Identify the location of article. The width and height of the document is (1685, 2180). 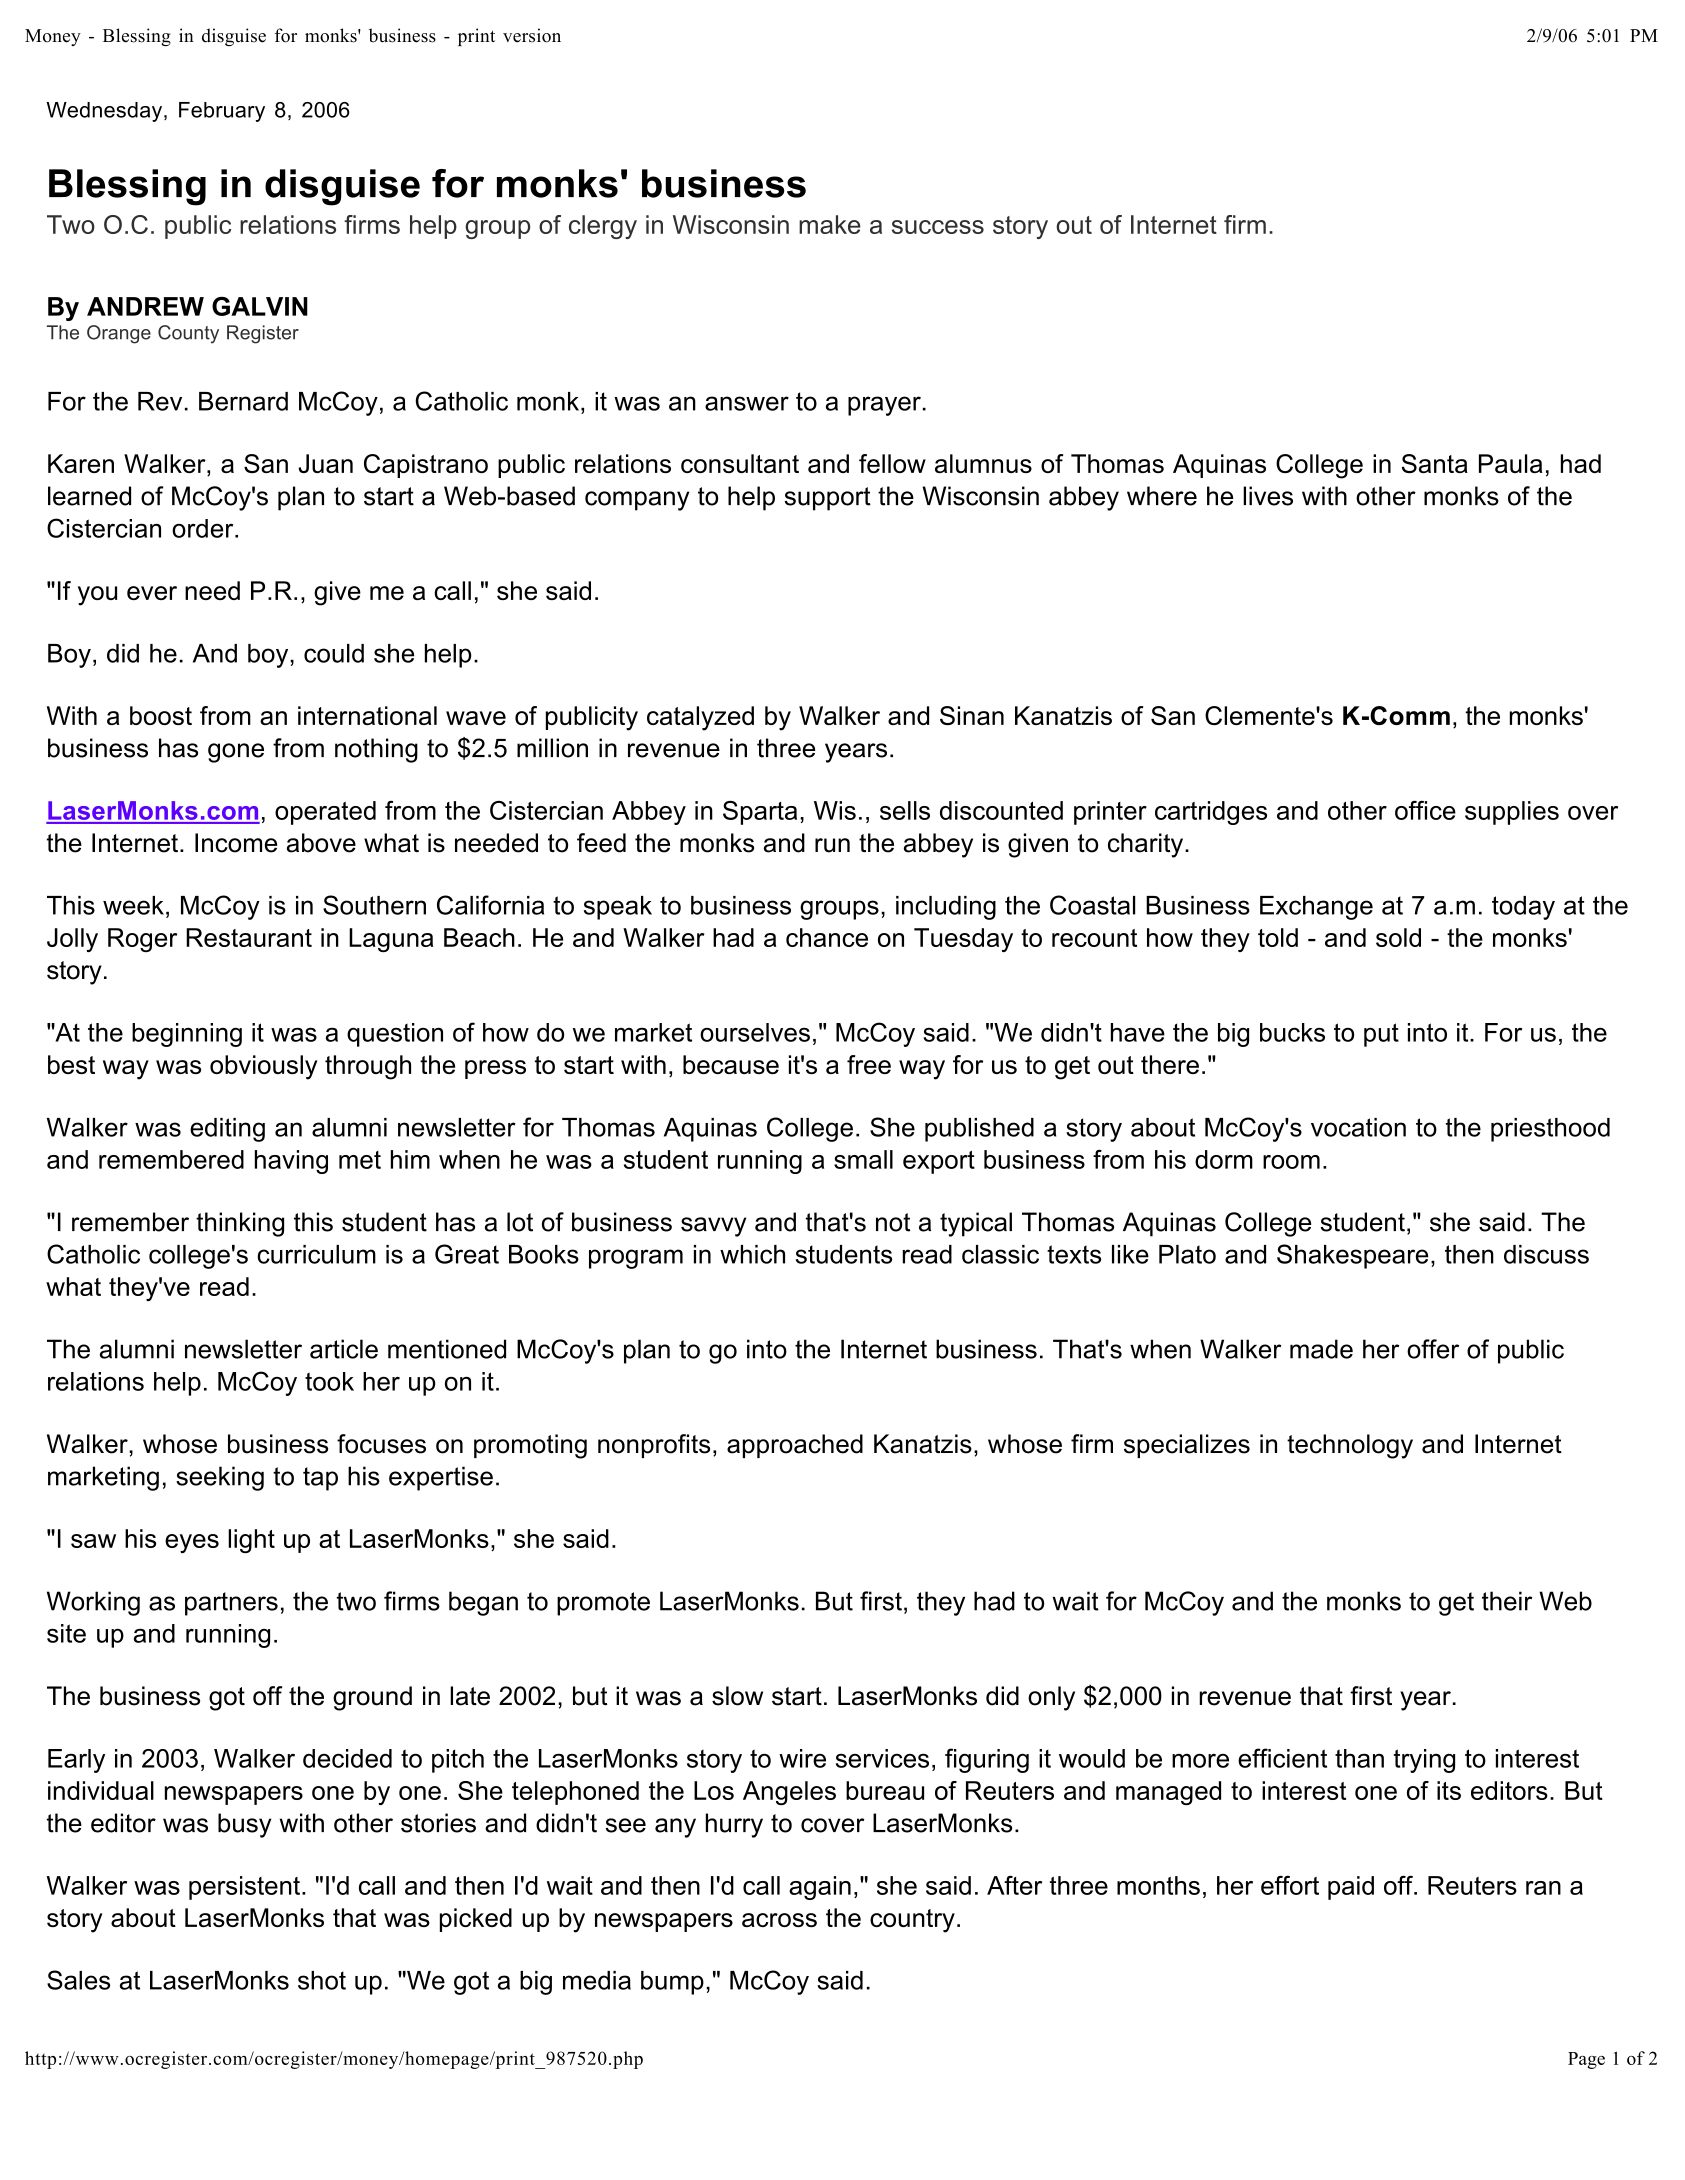
(344, 1349).
